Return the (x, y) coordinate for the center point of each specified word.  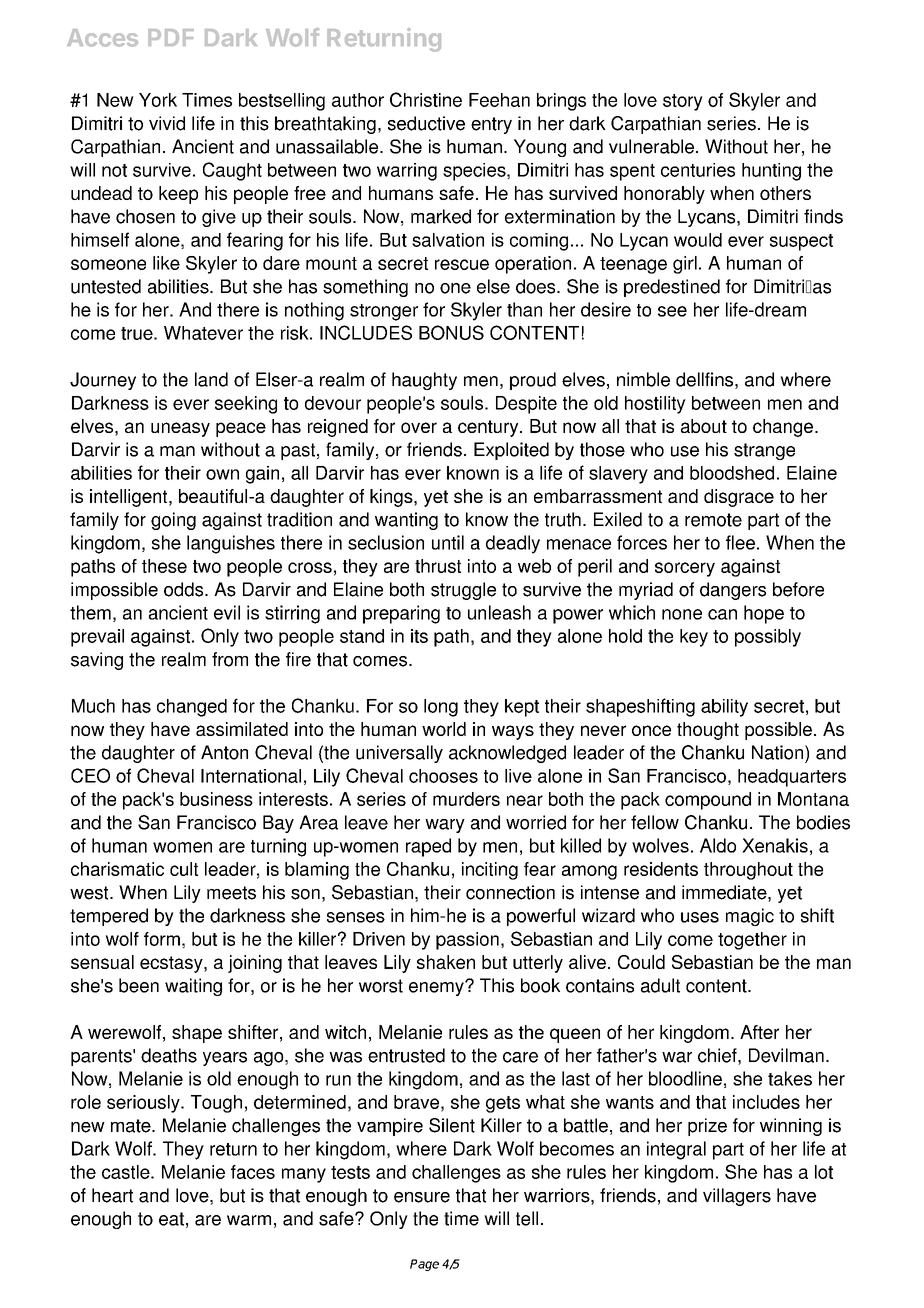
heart (112, 1195)
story (683, 102)
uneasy (180, 429)
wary (445, 826)
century (489, 428)
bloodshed (732, 473)
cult (184, 869)
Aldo (718, 845)
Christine (426, 99)
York (158, 100)
